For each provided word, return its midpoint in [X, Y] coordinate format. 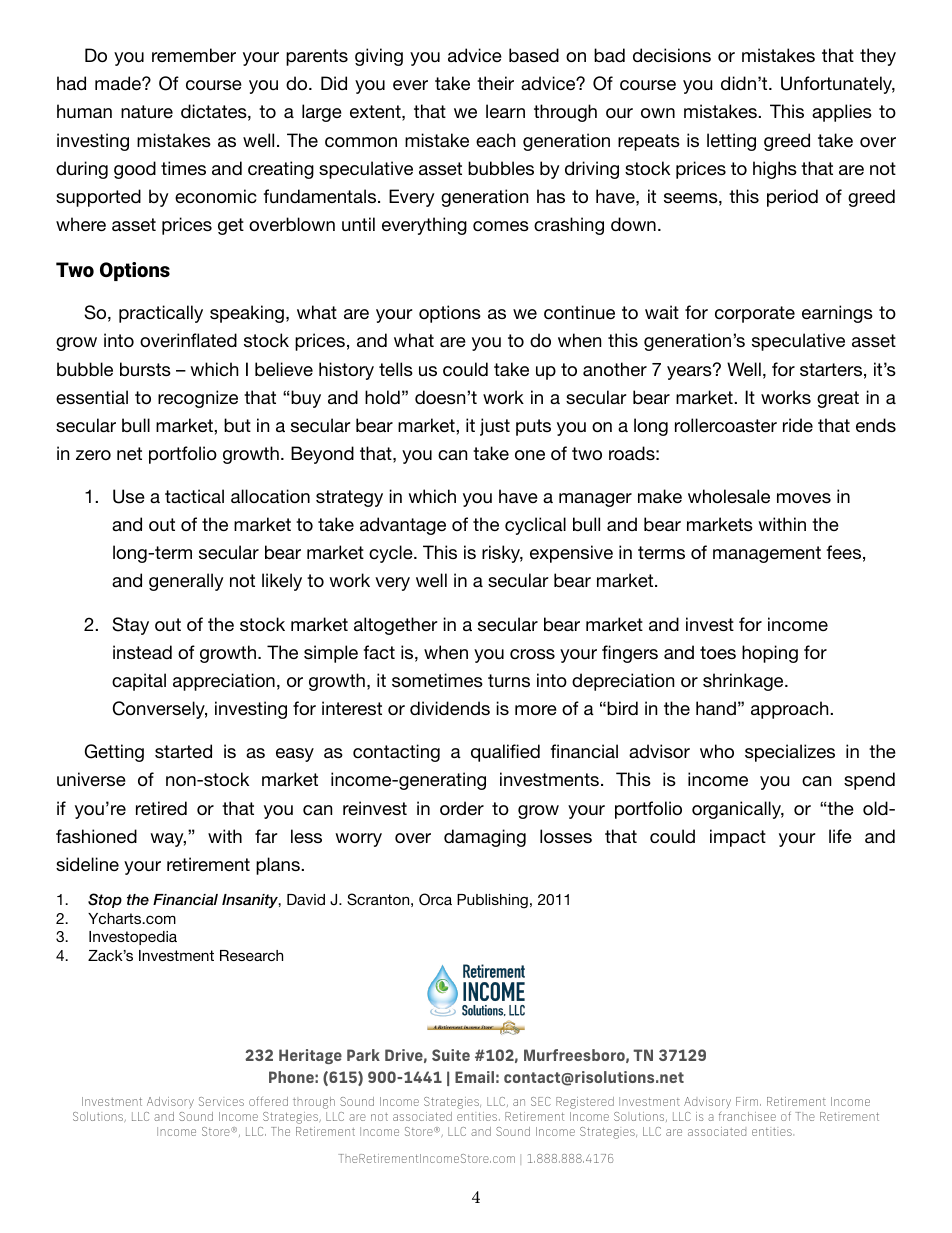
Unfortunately [838, 85]
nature [147, 111]
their [495, 83]
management [767, 554]
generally [186, 582]
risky [502, 554]
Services [221, 1101]
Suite [451, 1055]
